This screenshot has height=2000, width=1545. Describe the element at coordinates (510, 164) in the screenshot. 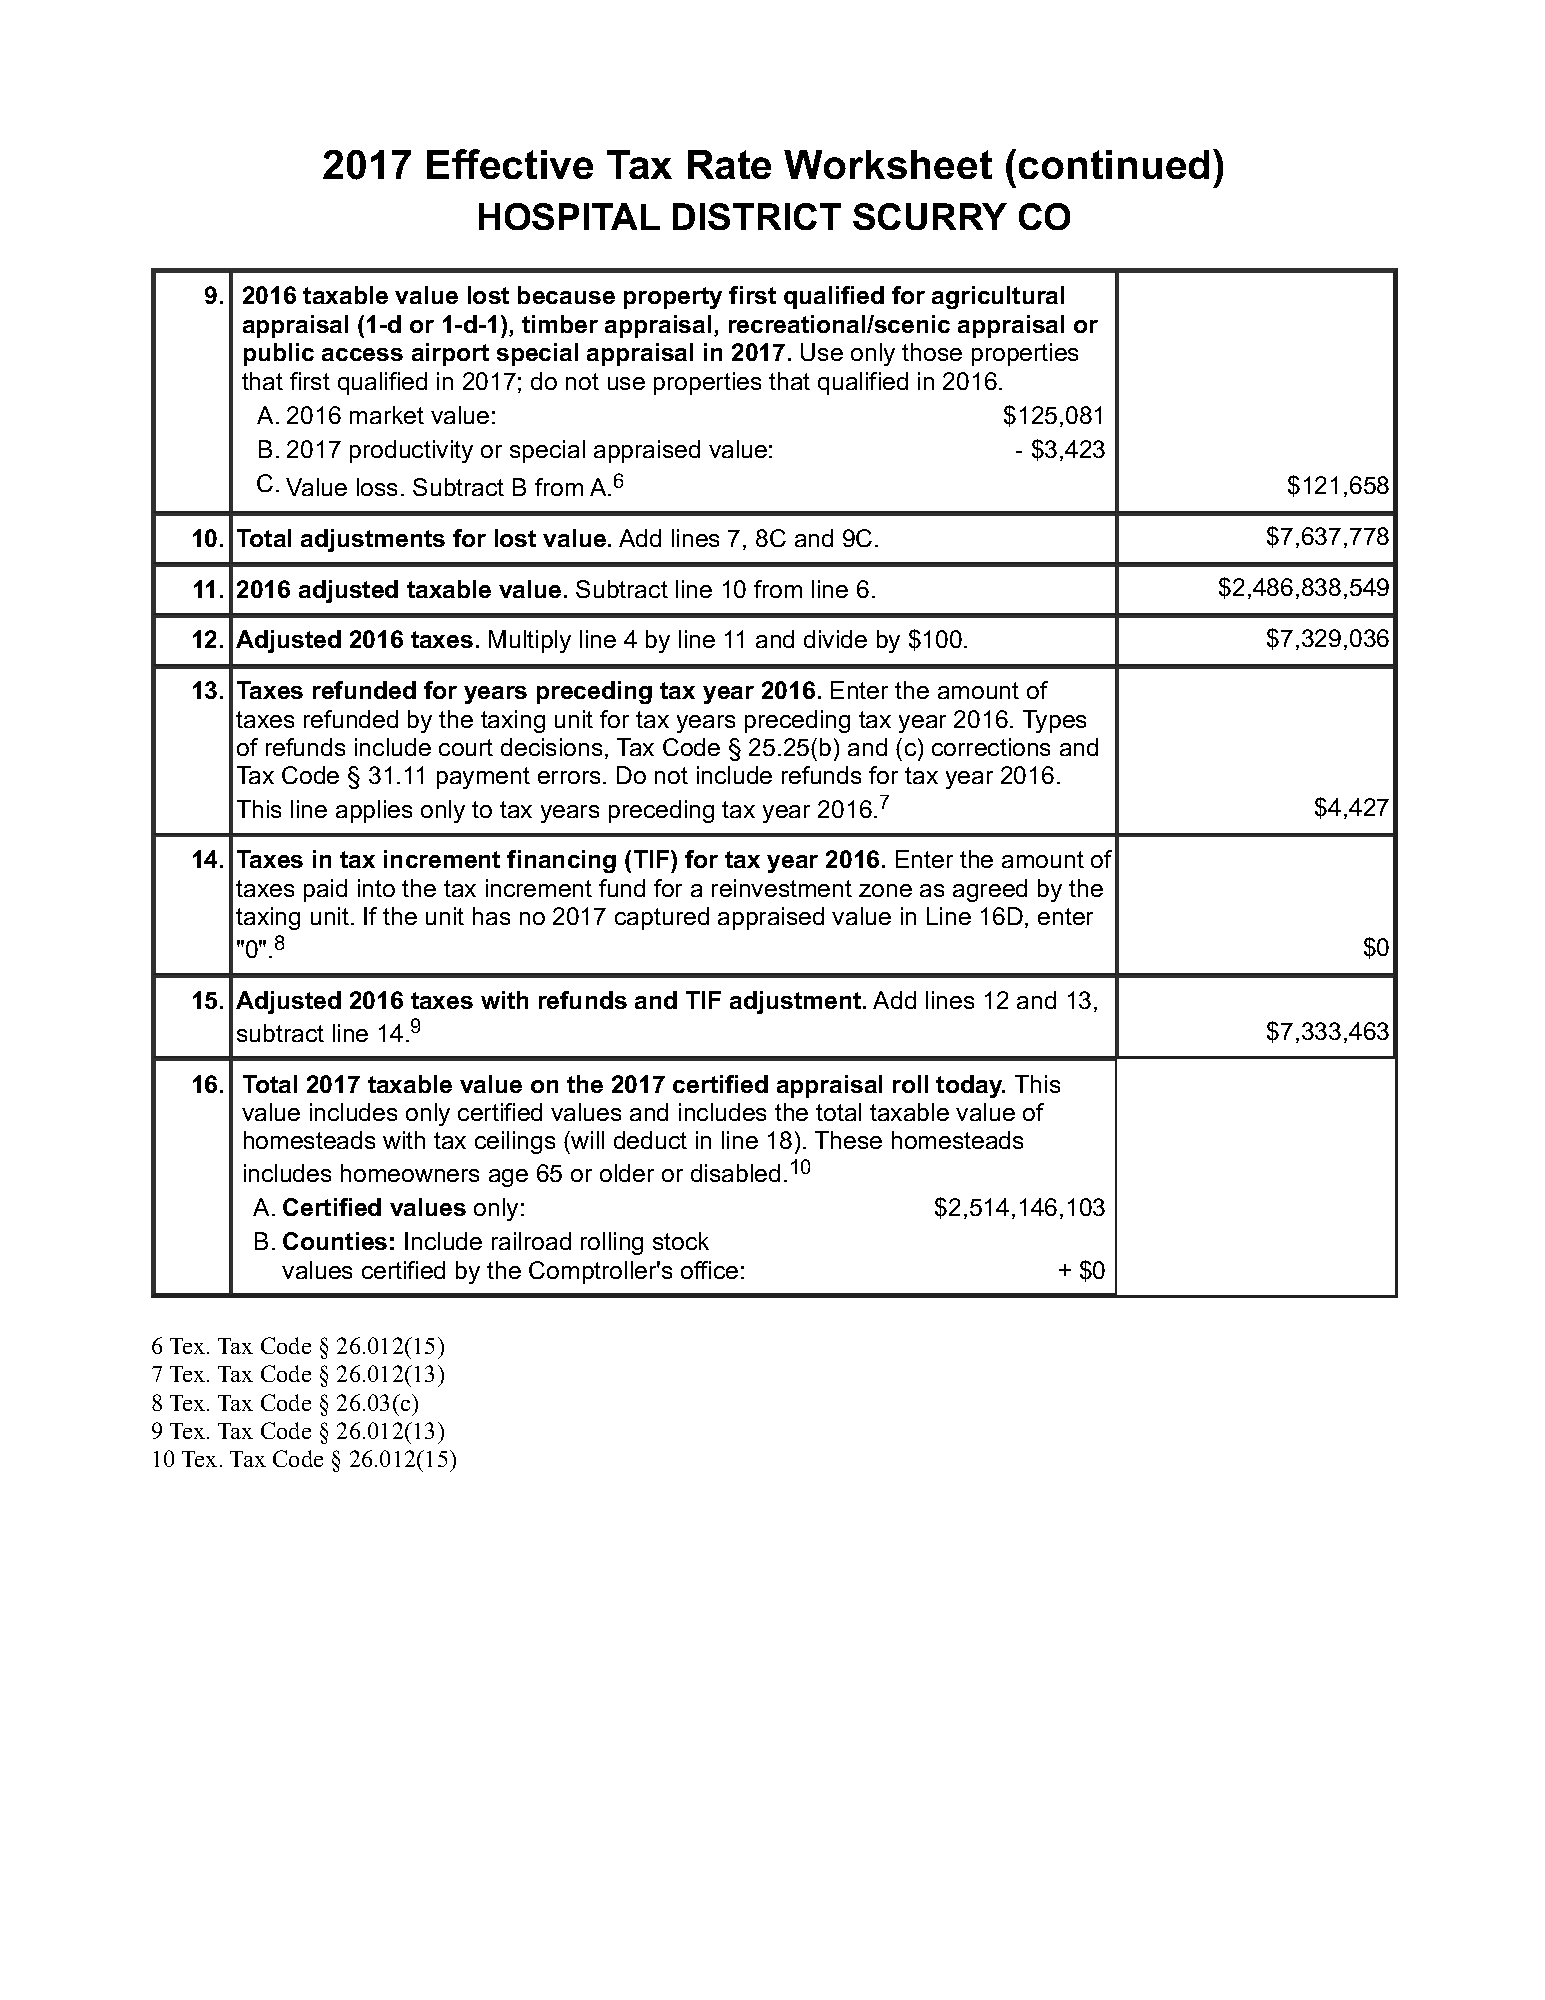

I see `Effective` at that location.
